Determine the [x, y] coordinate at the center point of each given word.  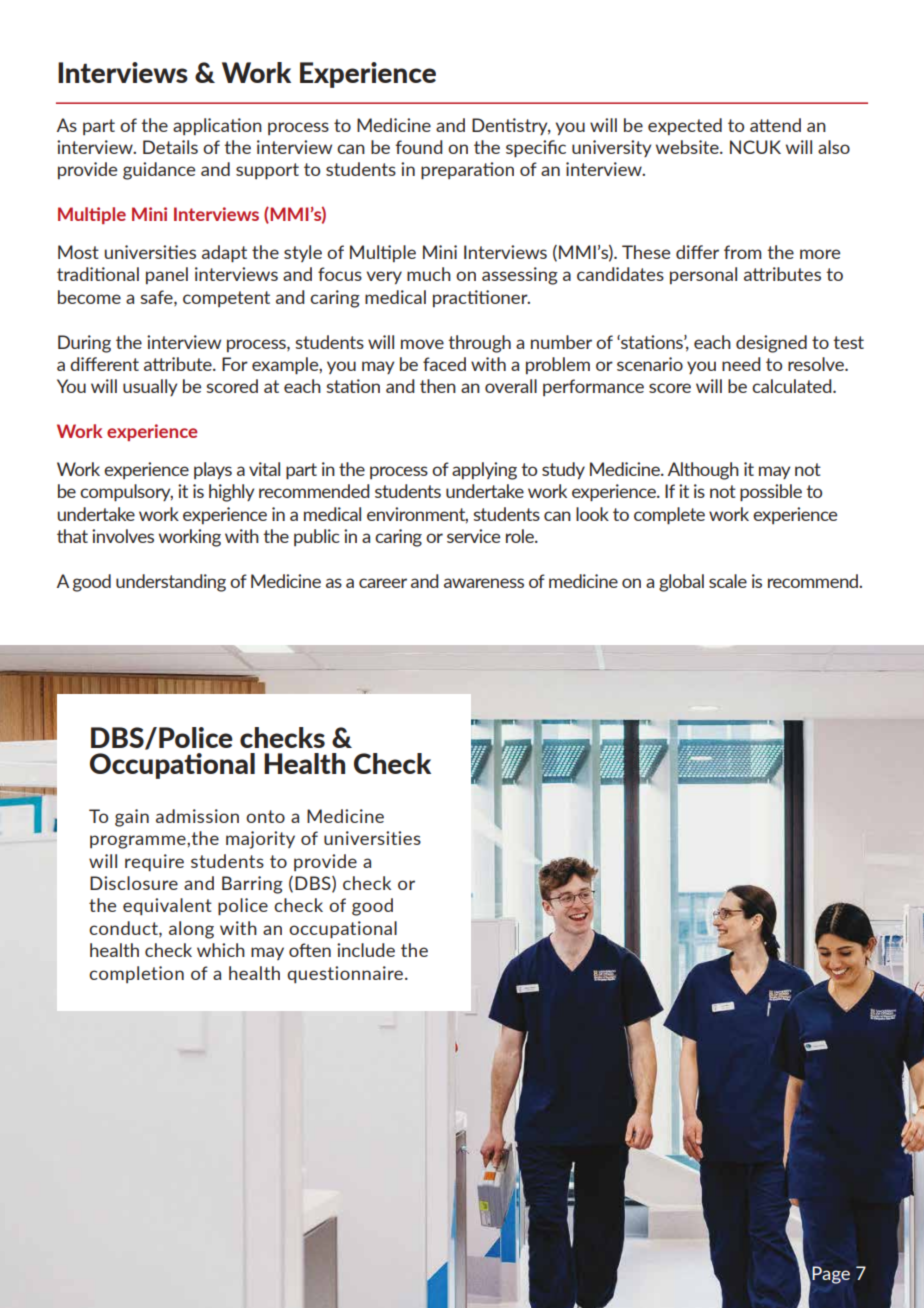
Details [170, 147]
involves [123, 536]
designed [771, 344]
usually [150, 387]
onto [265, 816]
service [473, 536]
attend [775, 125]
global [681, 583]
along [191, 930]
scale [728, 581]
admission [197, 816]
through [479, 344]
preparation [467, 171]
